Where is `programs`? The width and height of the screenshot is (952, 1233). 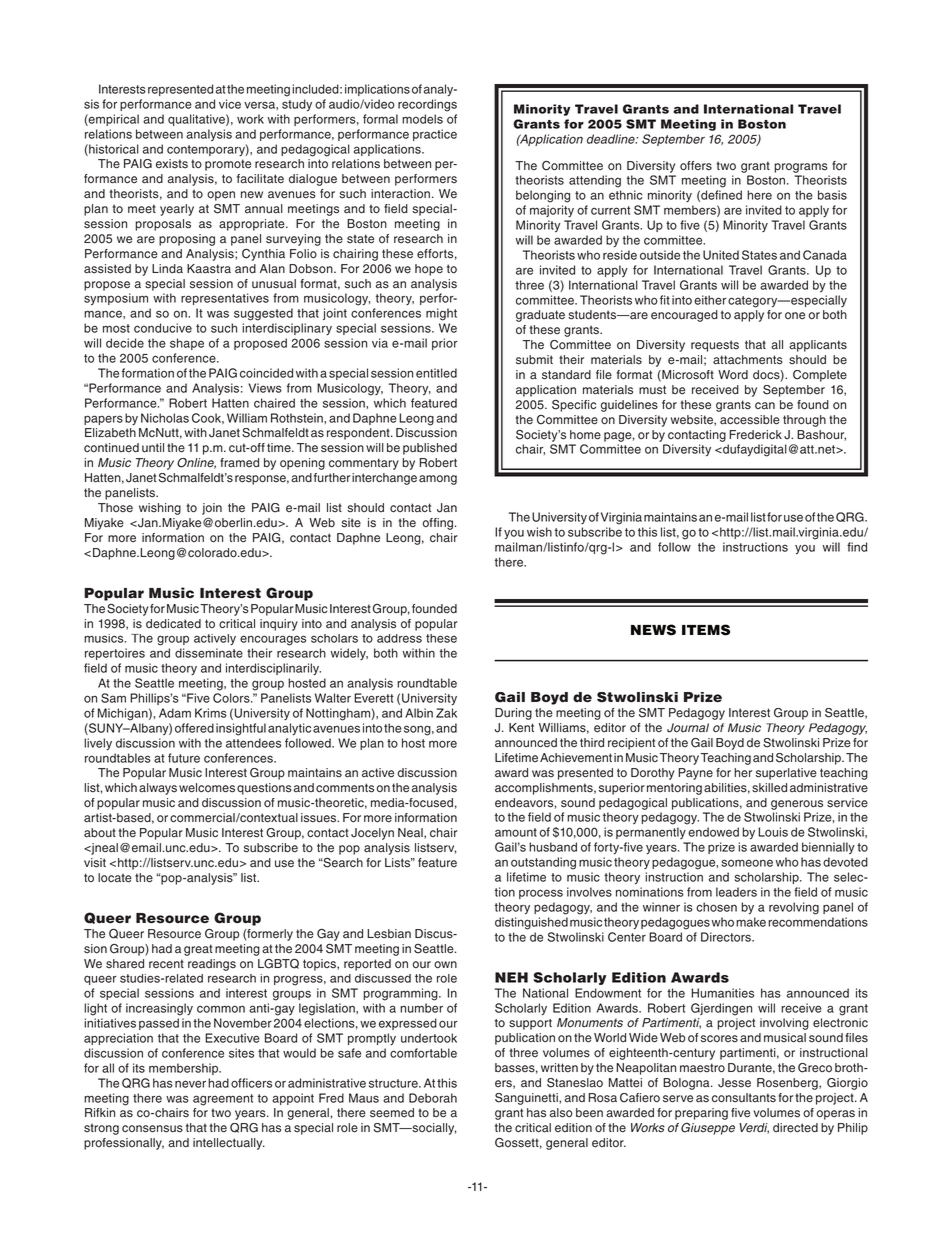
programs is located at coordinates (801, 168).
